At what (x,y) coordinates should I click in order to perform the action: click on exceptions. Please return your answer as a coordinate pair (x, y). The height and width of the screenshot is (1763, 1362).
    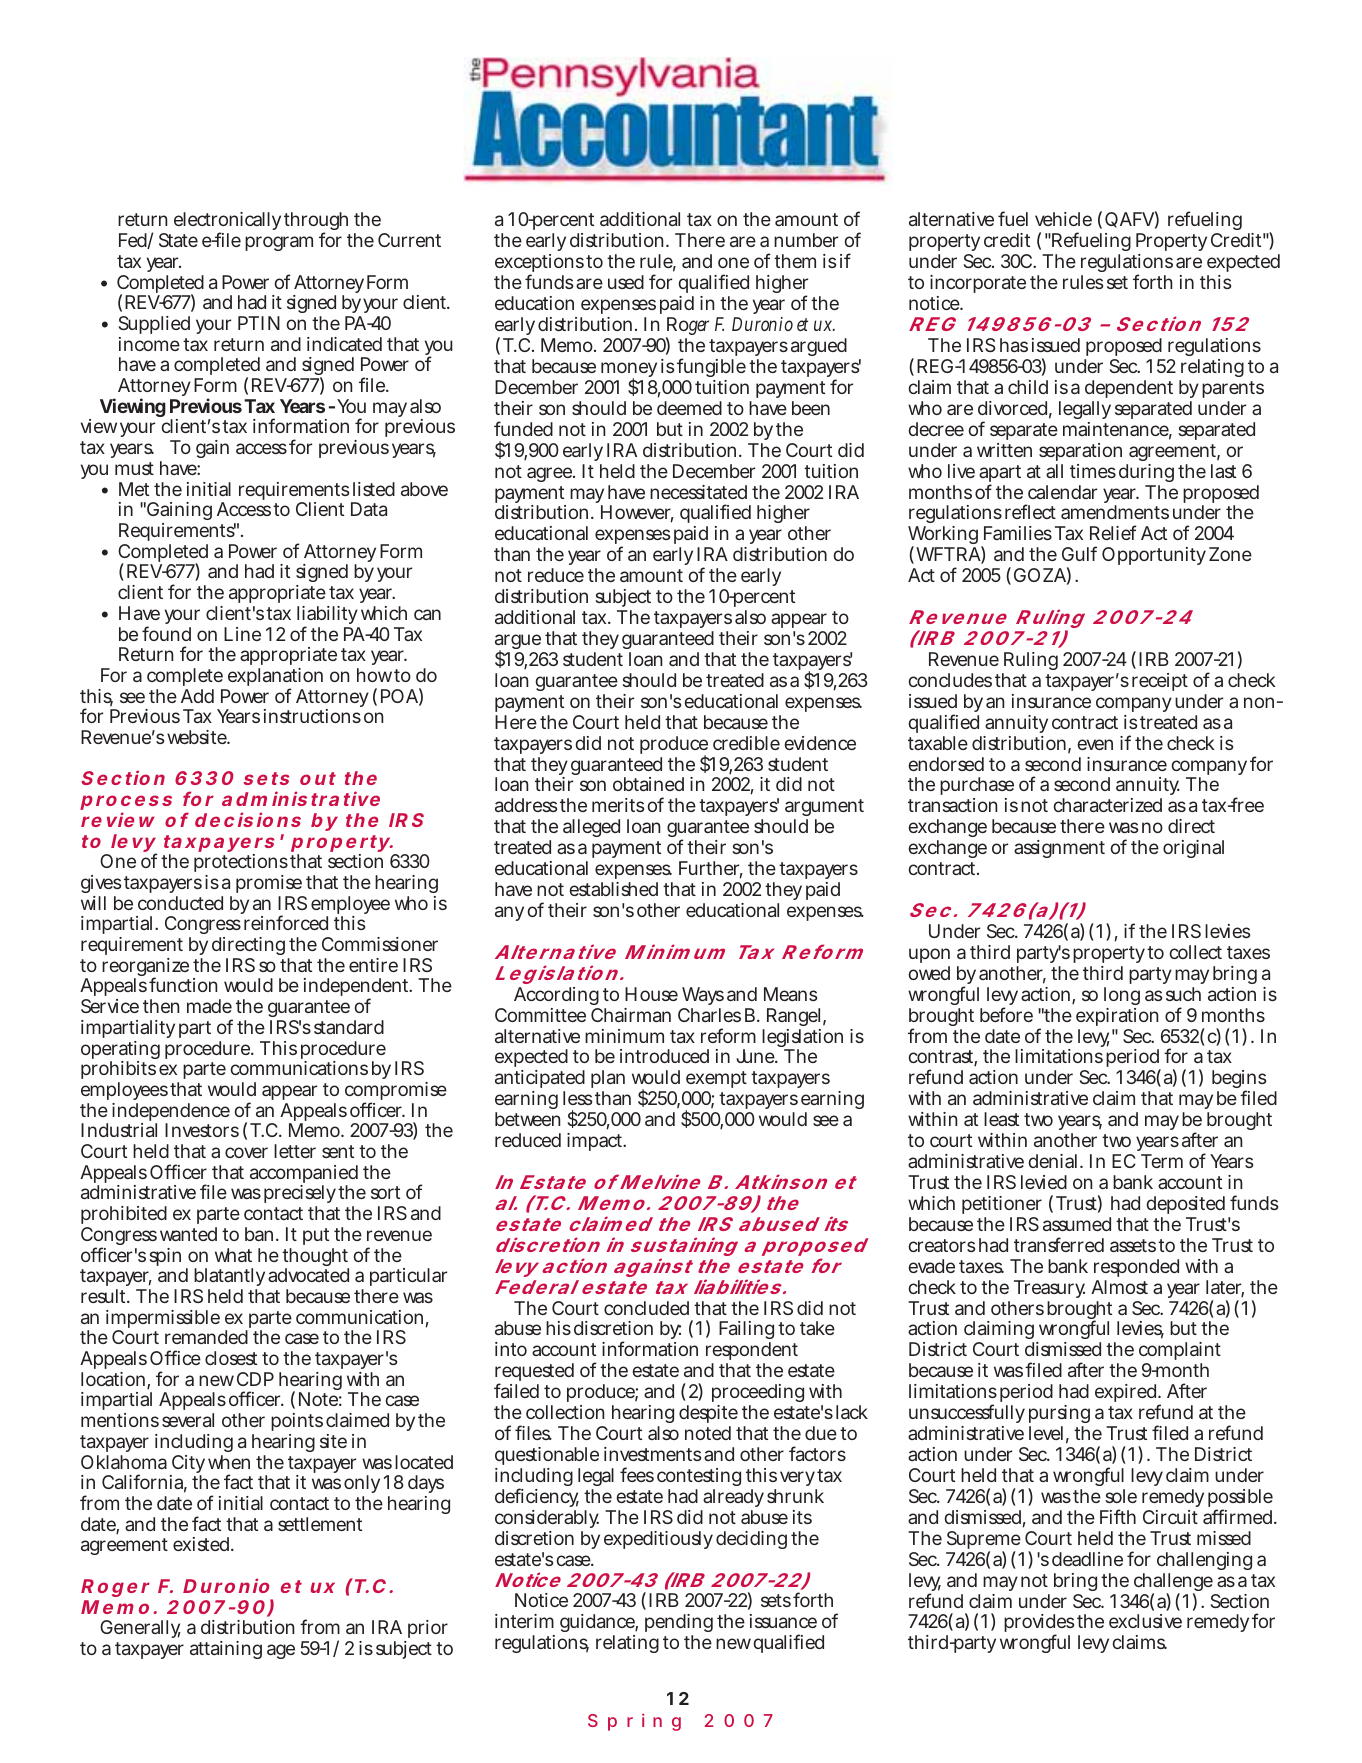
    Looking at the image, I should click on (539, 265).
